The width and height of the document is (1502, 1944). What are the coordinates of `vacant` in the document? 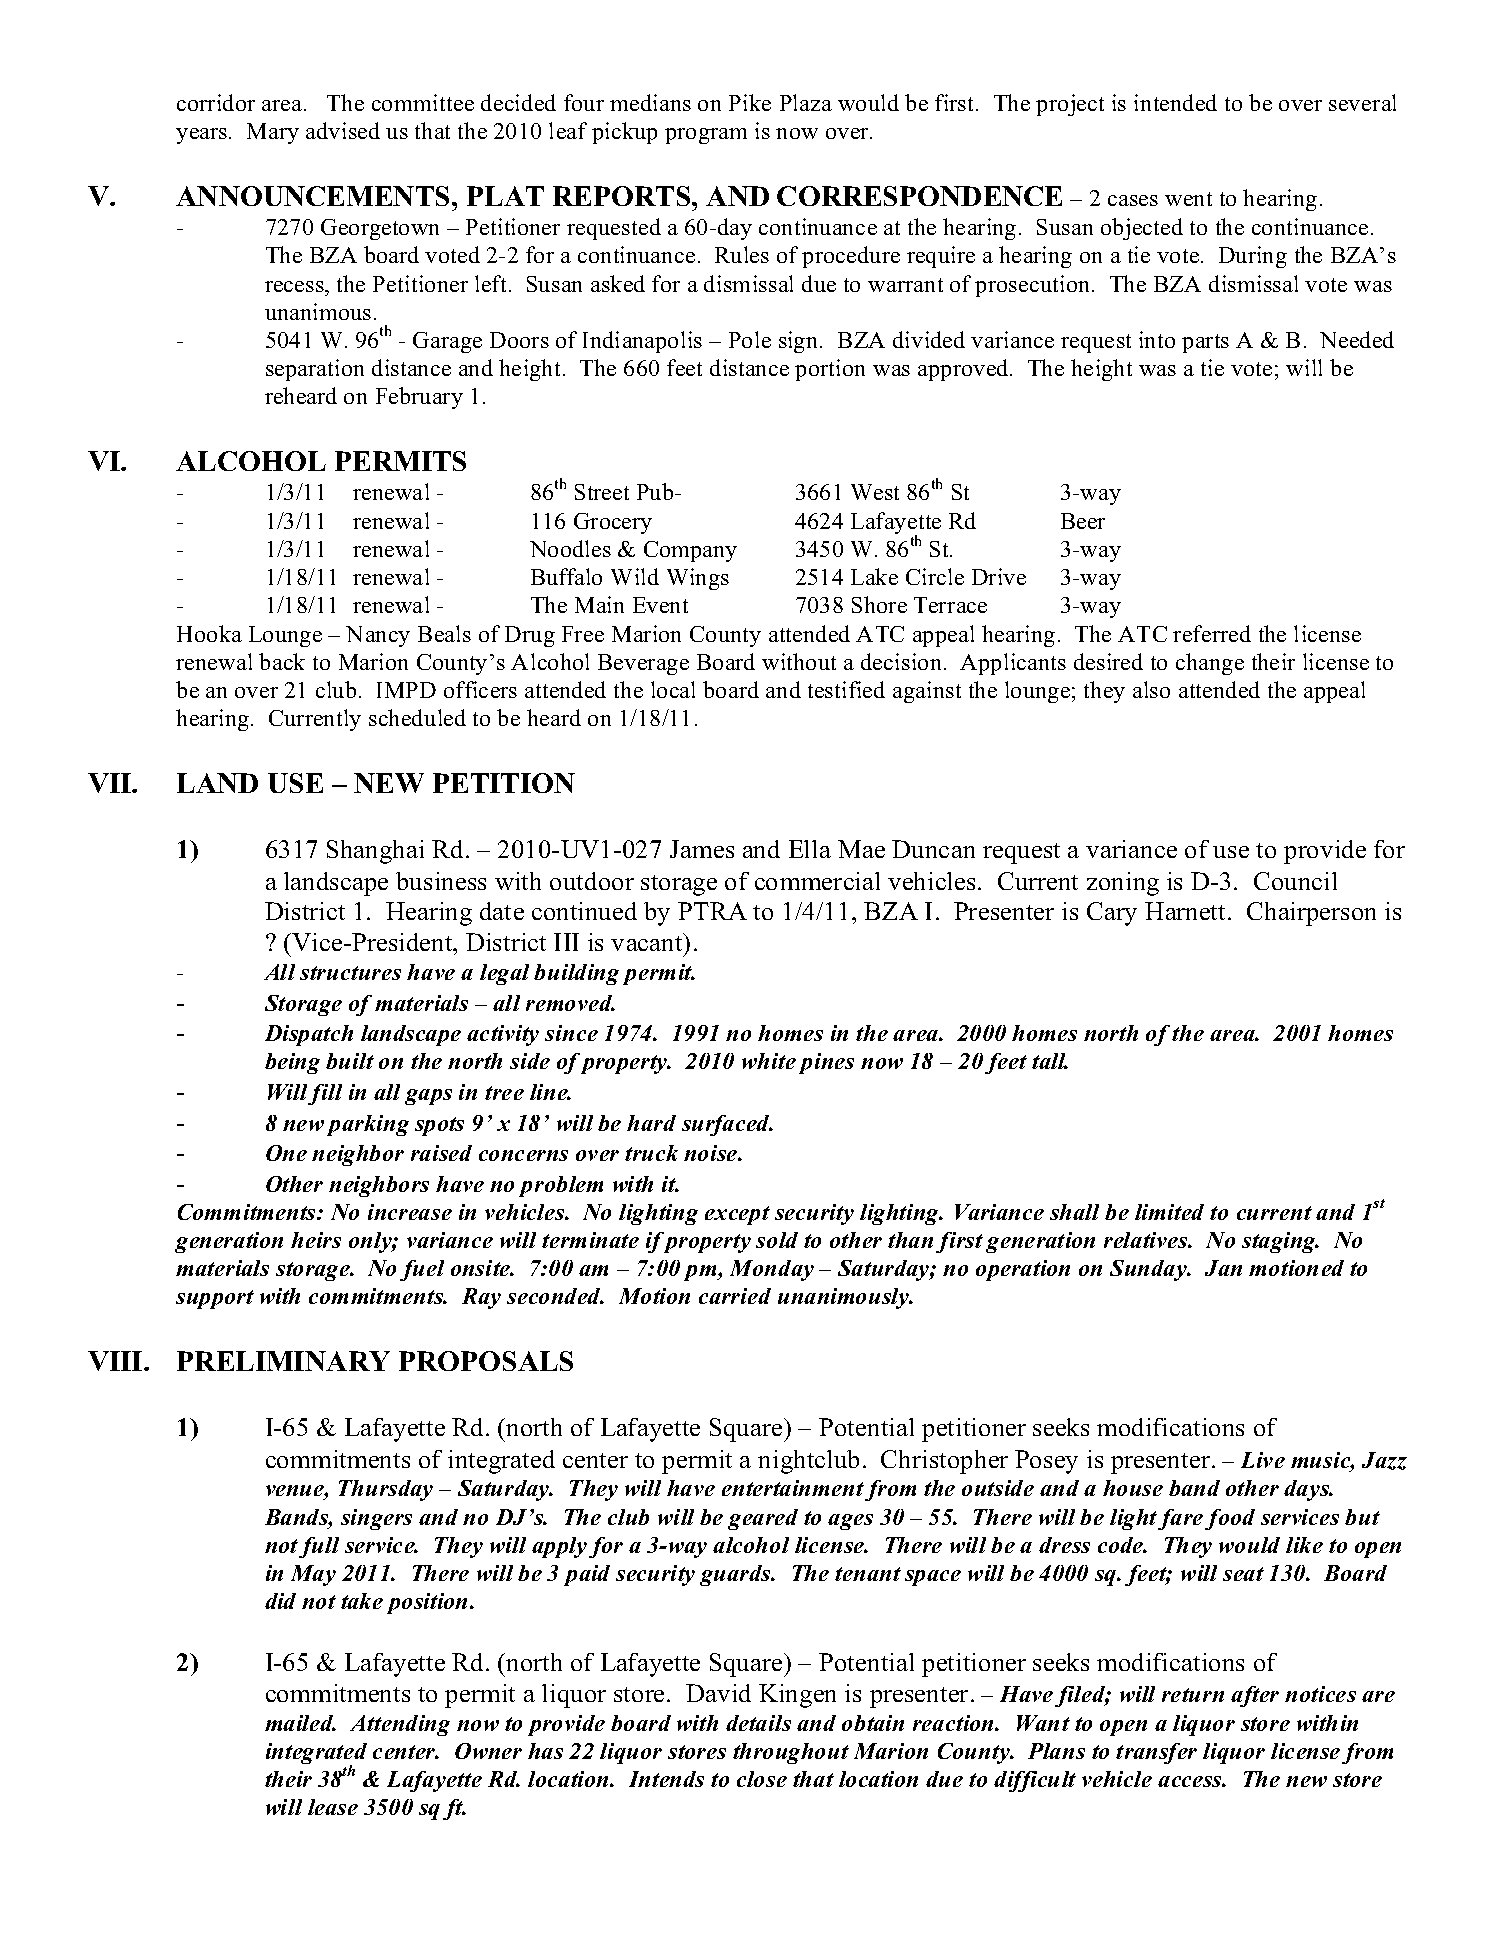 It's located at (648, 942).
